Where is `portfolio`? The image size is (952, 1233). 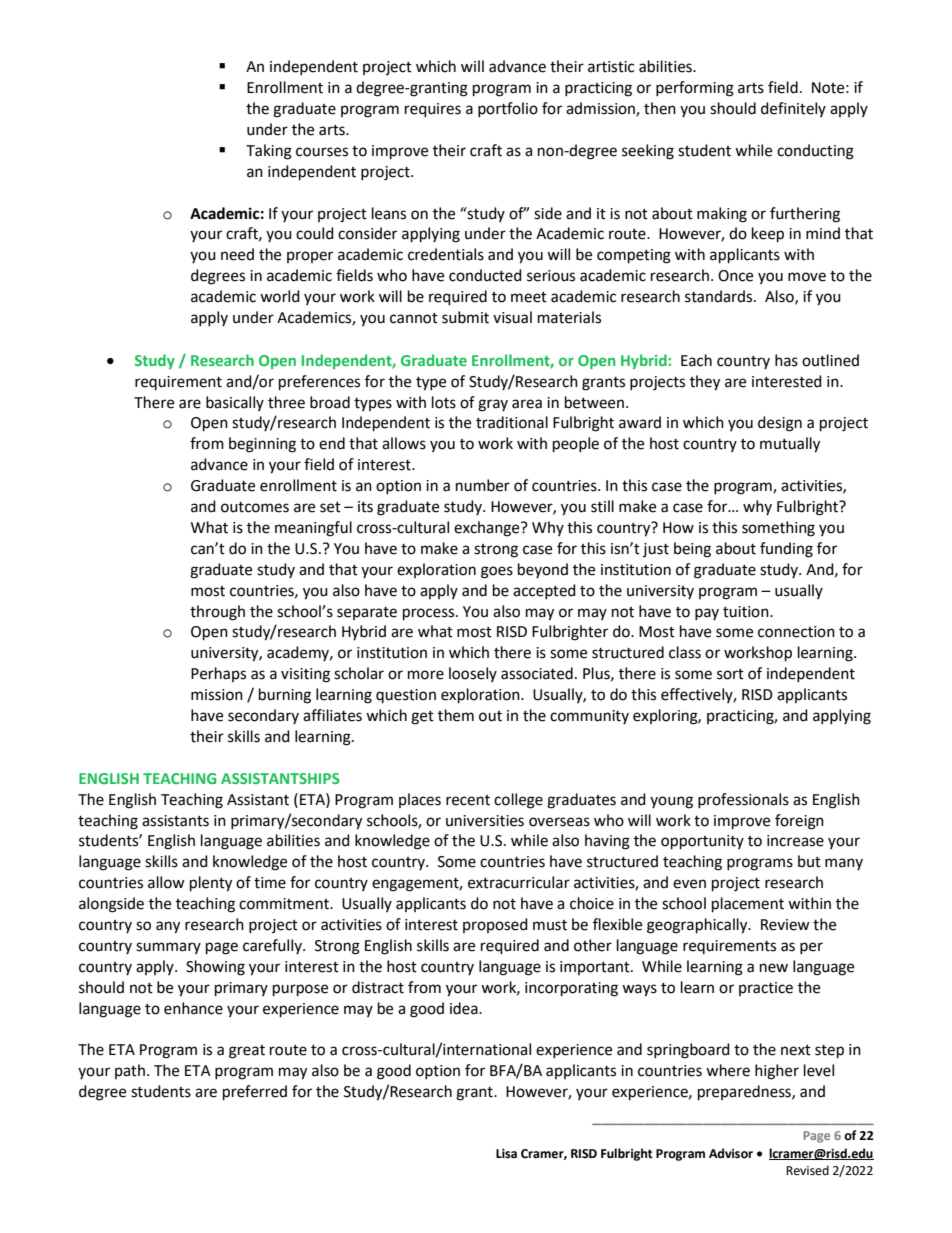 portfolio is located at coordinates (508, 109).
